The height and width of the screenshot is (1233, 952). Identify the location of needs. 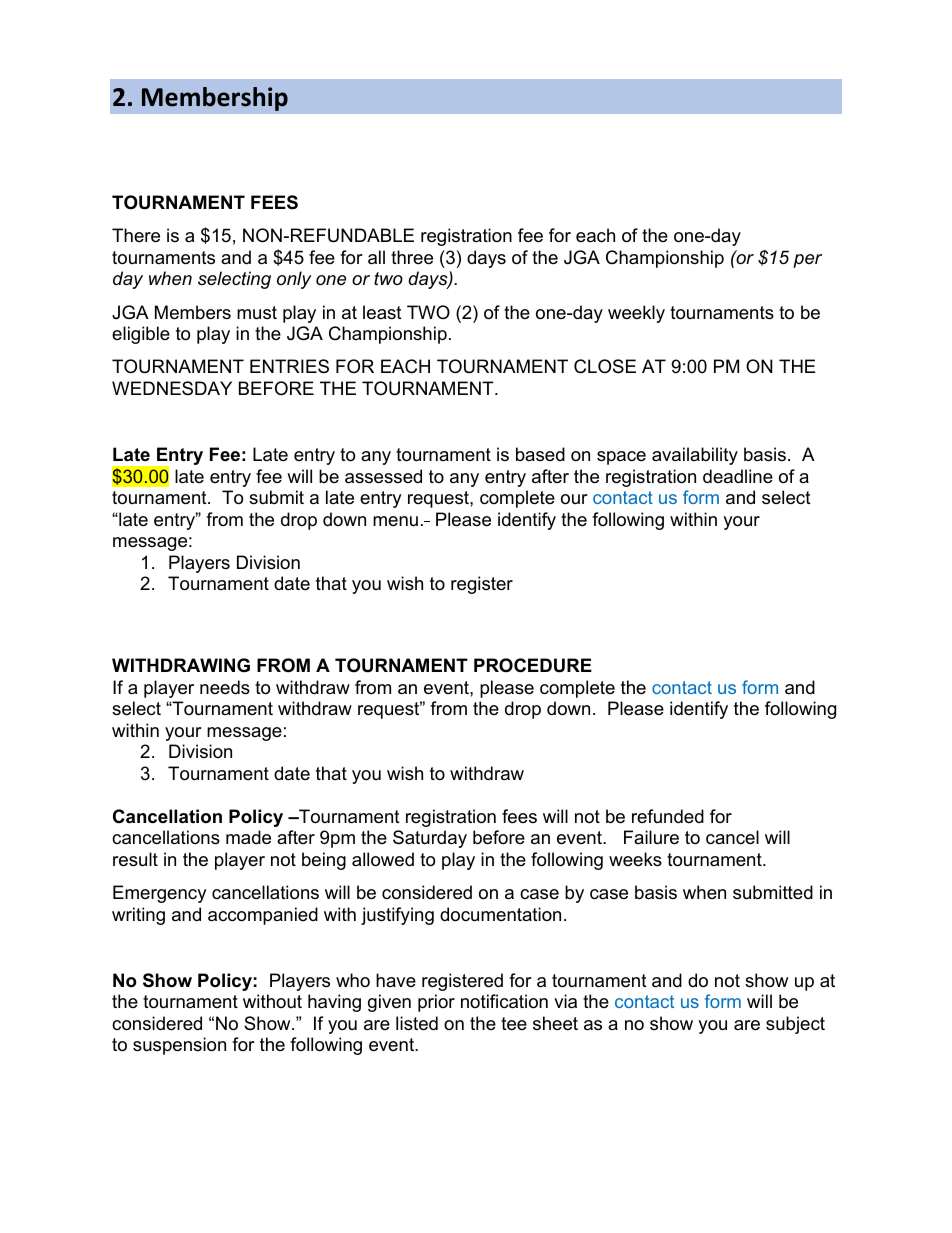
(225, 687).
